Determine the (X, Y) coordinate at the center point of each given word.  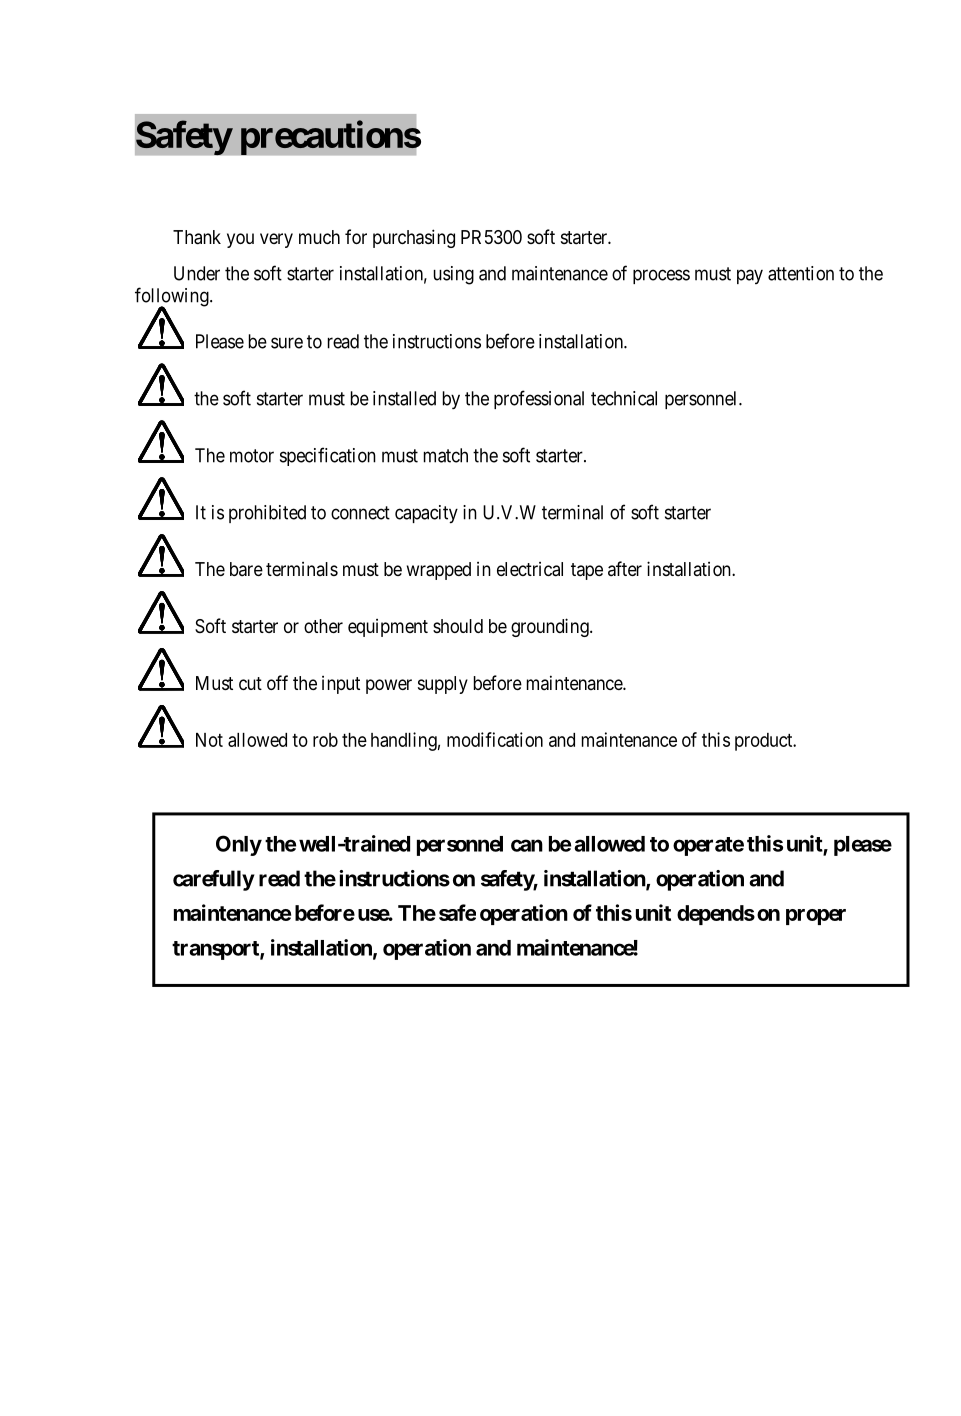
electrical (530, 569)
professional (539, 399)
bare (246, 569)
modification (495, 739)
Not (209, 740)
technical (624, 398)
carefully (214, 880)
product (765, 742)
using (454, 275)
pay (750, 276)
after (625, 569)
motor (252, 456)
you (240, 240)
